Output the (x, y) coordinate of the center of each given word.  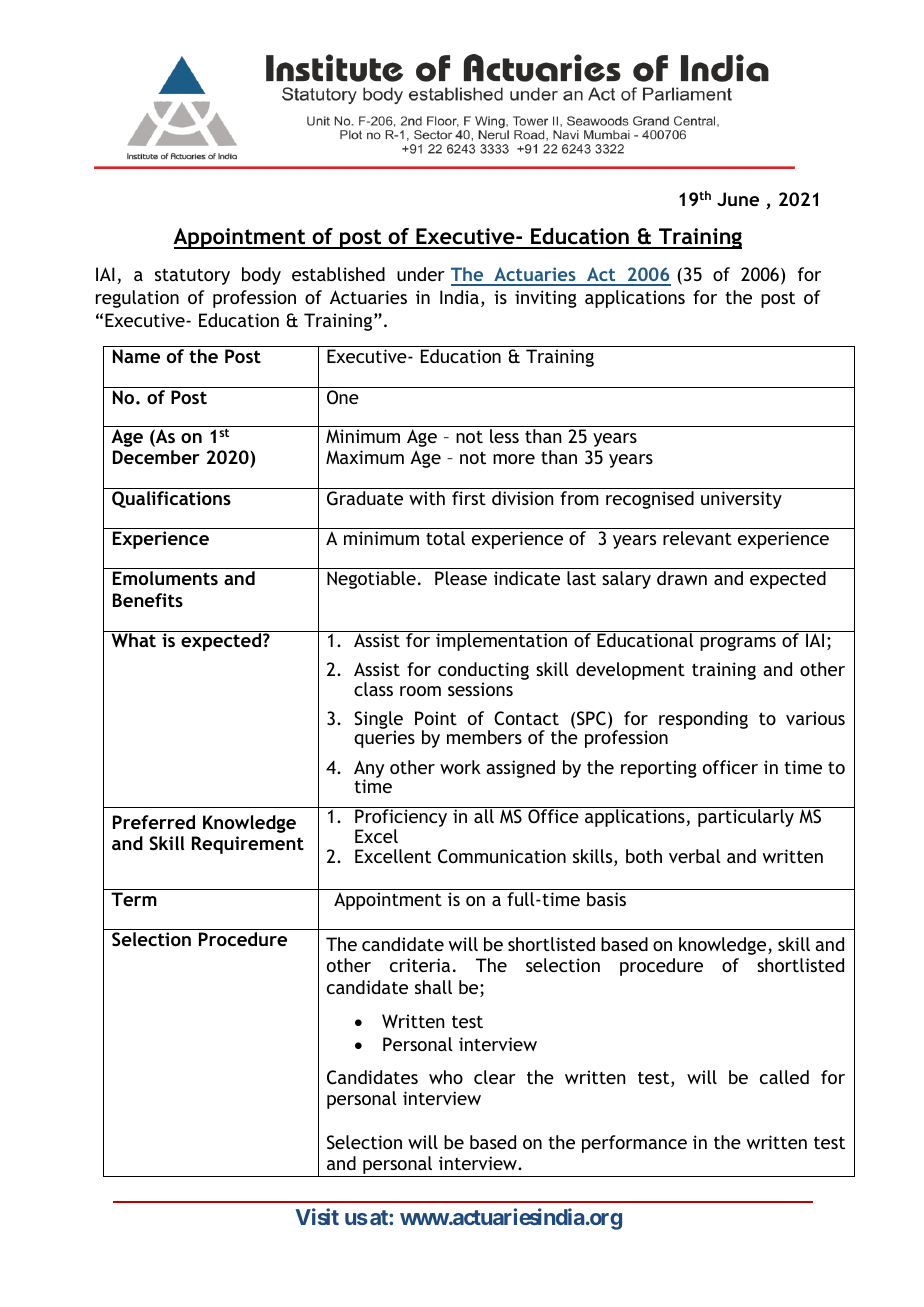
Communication (502, 856)
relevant (697, 538)
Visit (317, 1216)
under (421, 274)
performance (634, 1144)
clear (495, 1077)
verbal (695, 856)
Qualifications (171, 499)
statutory (192, 276)
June (738, 199)
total (445, 538)
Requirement (248, 845)
